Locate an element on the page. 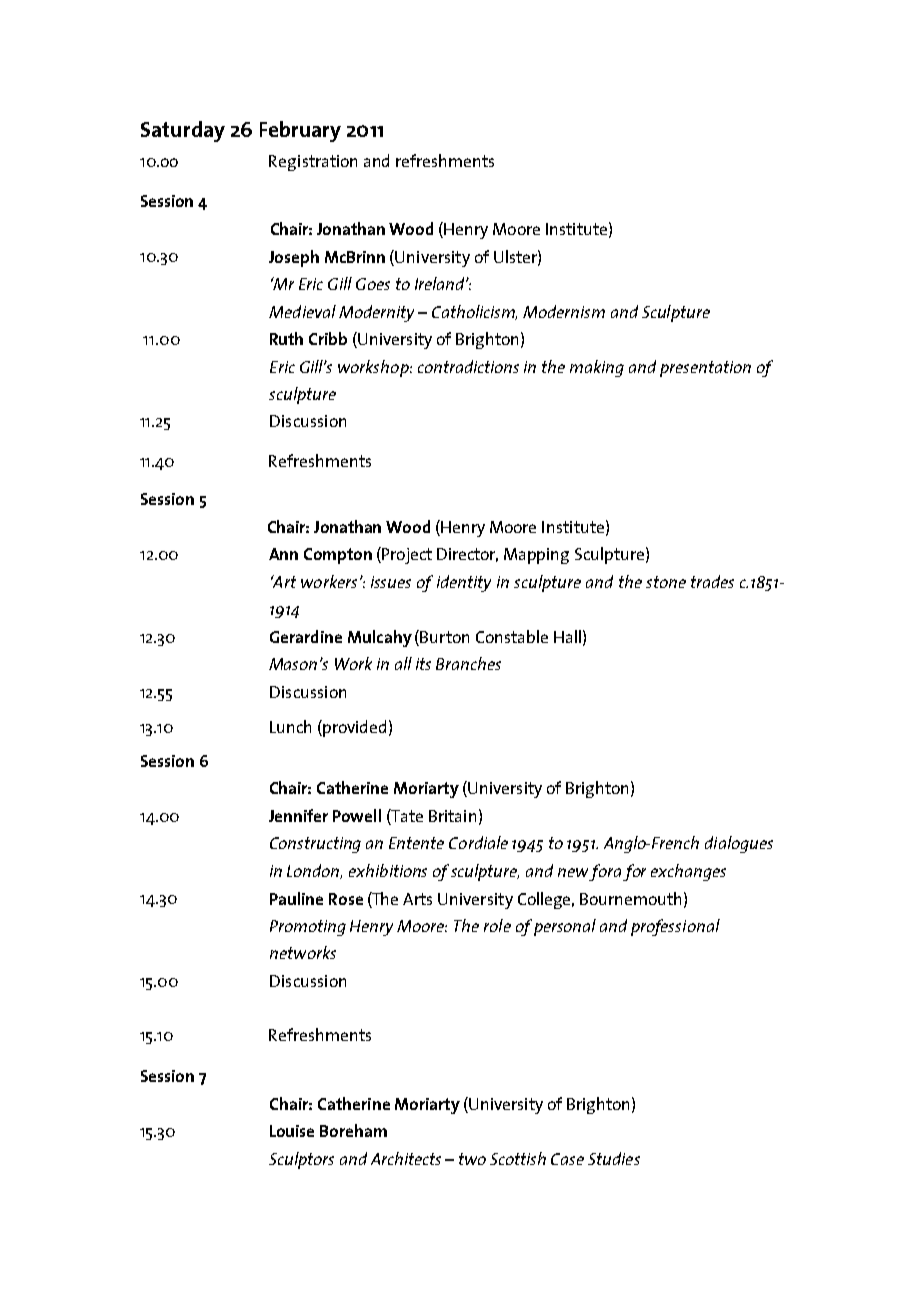 This document has width=924, height=1308. Architects is located at coordinates (406, 1158).
